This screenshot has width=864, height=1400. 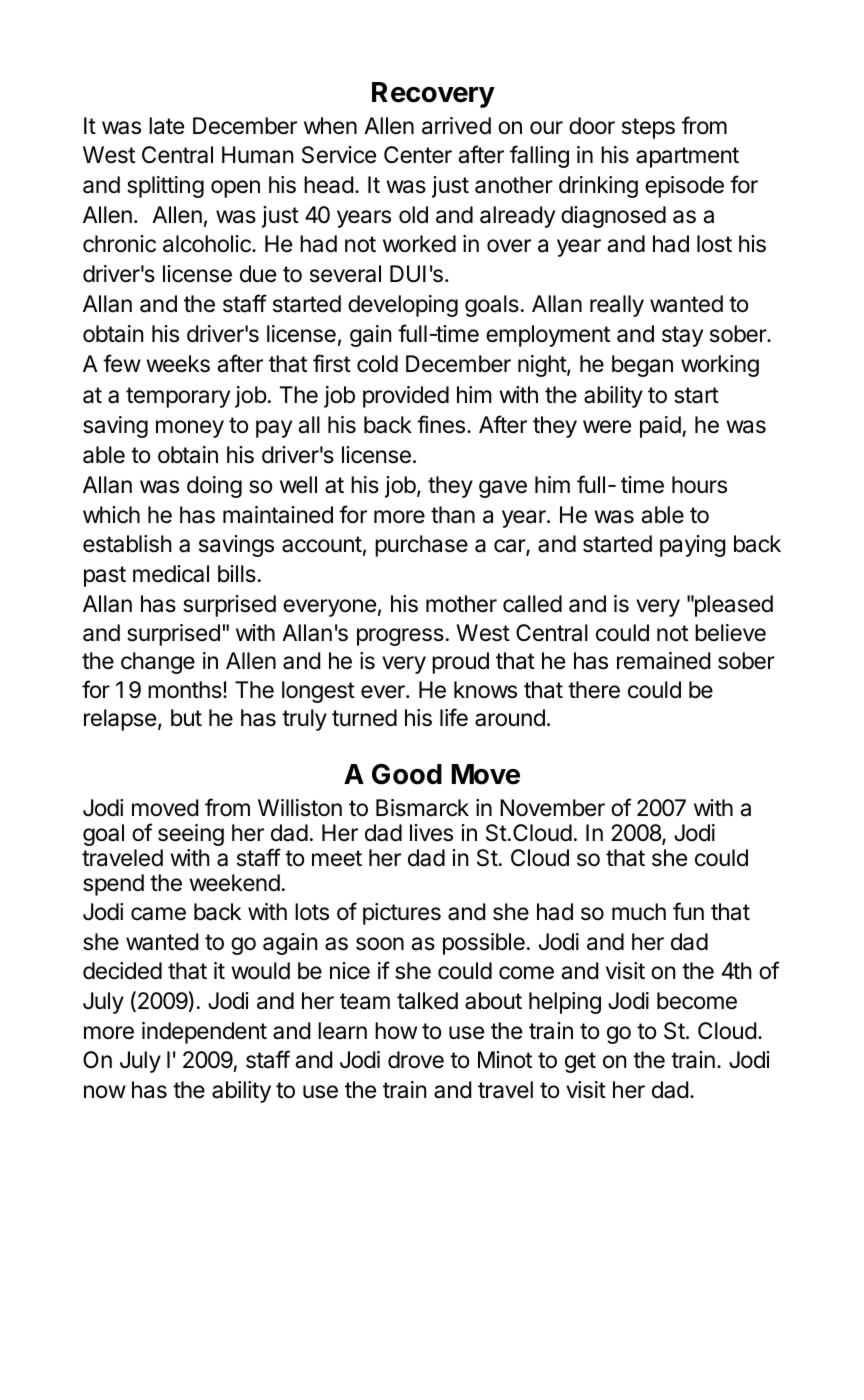 What do you see at coordinates (418, 155) in the screenshot?
I see `Center` at bounding box center [418, 155].
